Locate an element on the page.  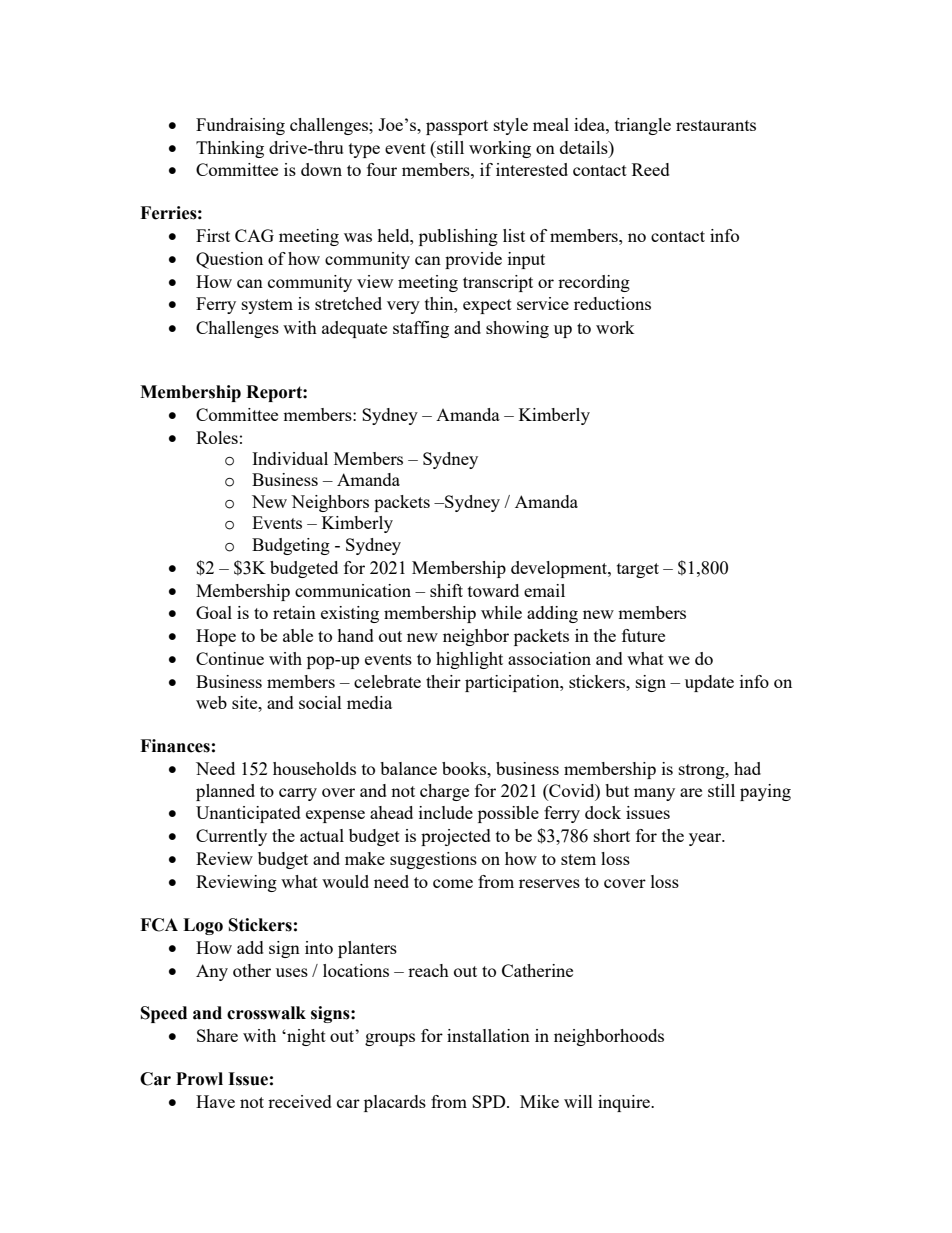
passport is located at coordinates (457, 127).
